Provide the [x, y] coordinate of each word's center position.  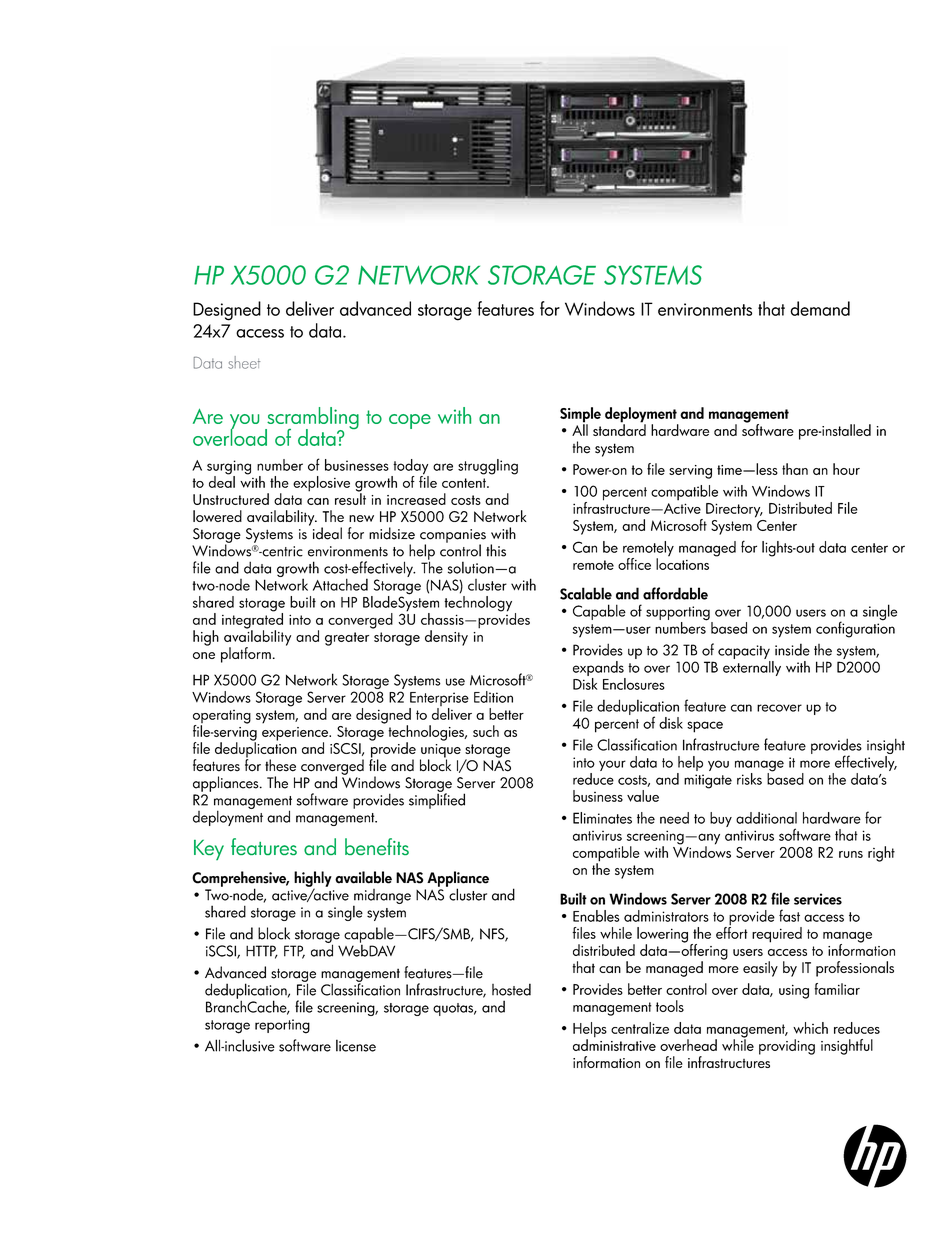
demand [820, 308]
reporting [282, 1026]
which [810, 1028]
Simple [580, 416]
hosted [511, 989]
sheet [244, 362]
